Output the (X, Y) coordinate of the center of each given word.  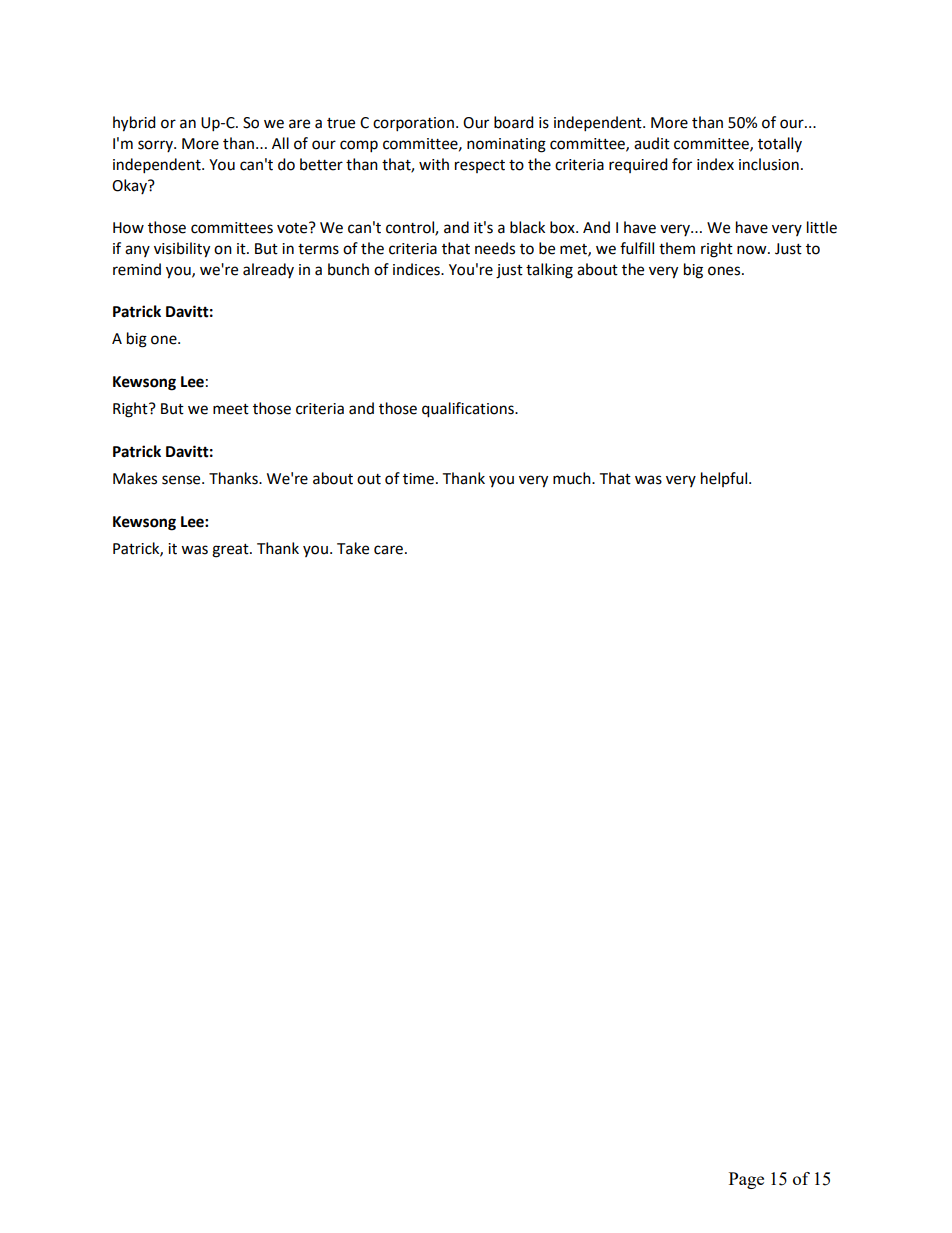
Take (353, 548)
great (231, 551)
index (715, 164)
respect (480, 166)
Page (746, 1180)
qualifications (469, 410)
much (573, 478)
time (420, 479)
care (388, 550)
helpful (725, 479)
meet (231, 409)
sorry (156, 146)
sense (182, 480)
